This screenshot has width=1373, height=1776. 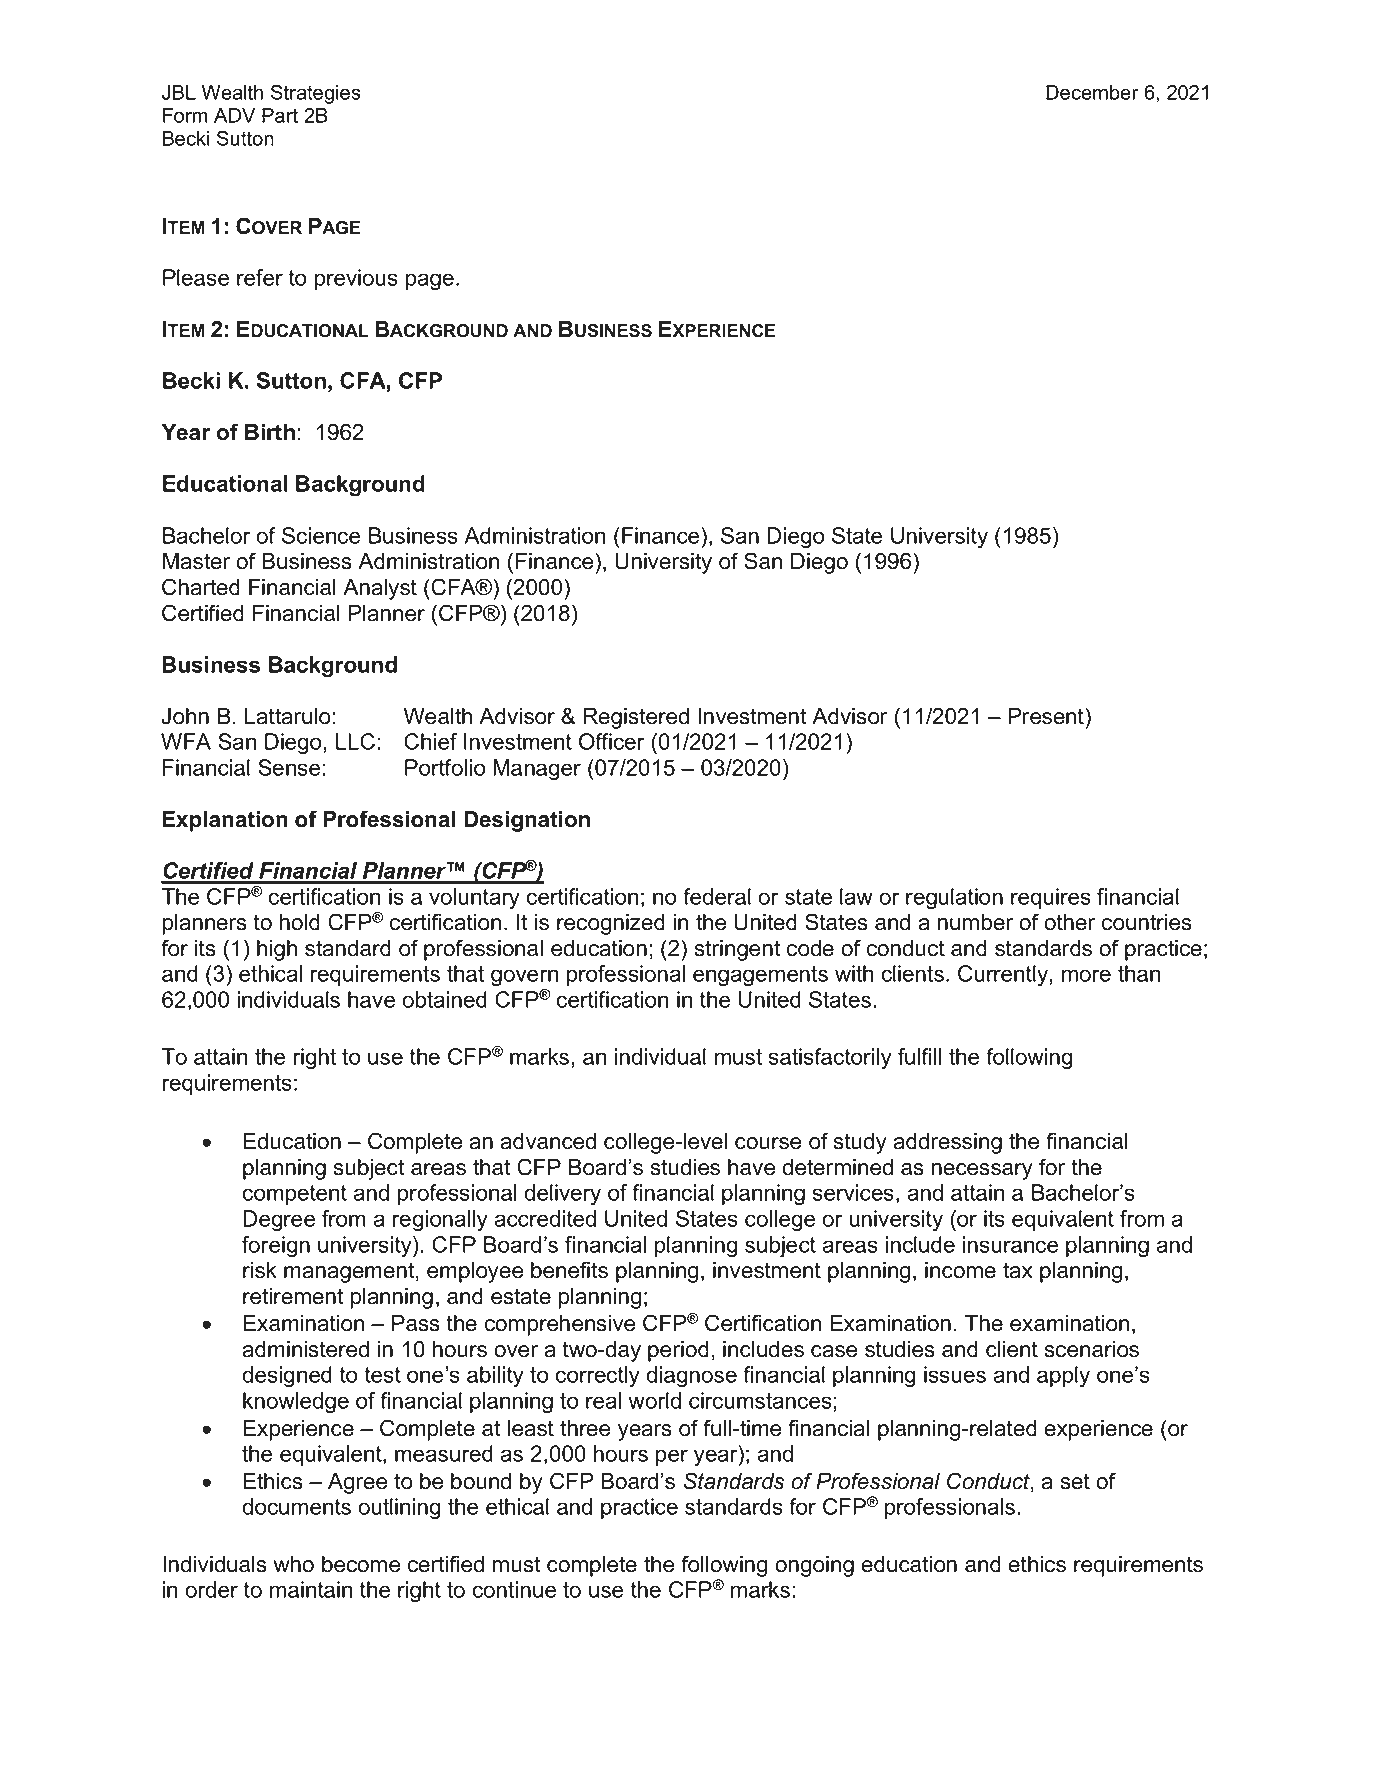 What do you see at coordinates (814, 1566) in the screenshot?
I see `ongoing` at bounding box center [814, 1566].
